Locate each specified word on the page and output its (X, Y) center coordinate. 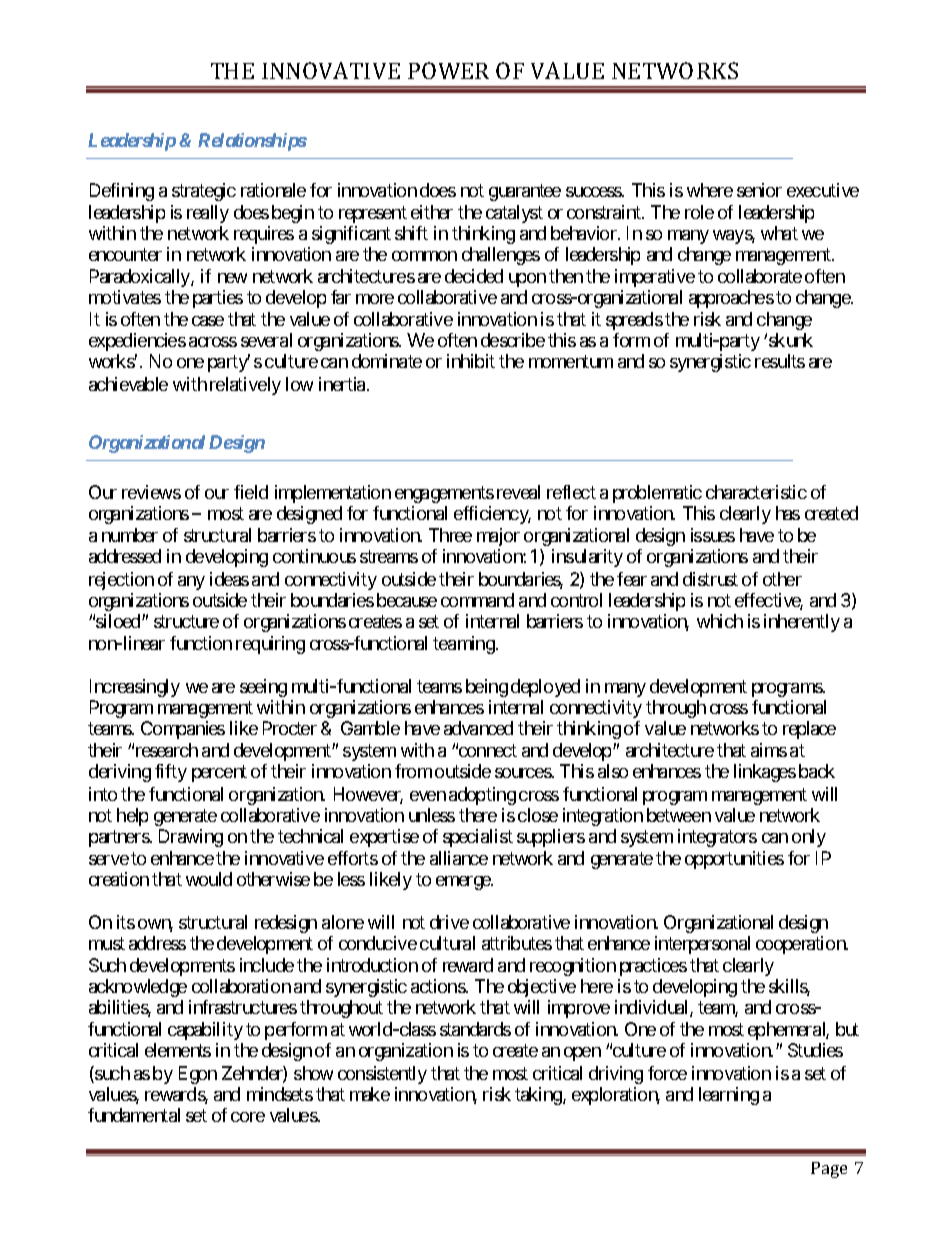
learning (729, 1096)
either (432, 212)
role (699, 212)
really (208, 214)
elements (178, 1050)
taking (539, 1096)
